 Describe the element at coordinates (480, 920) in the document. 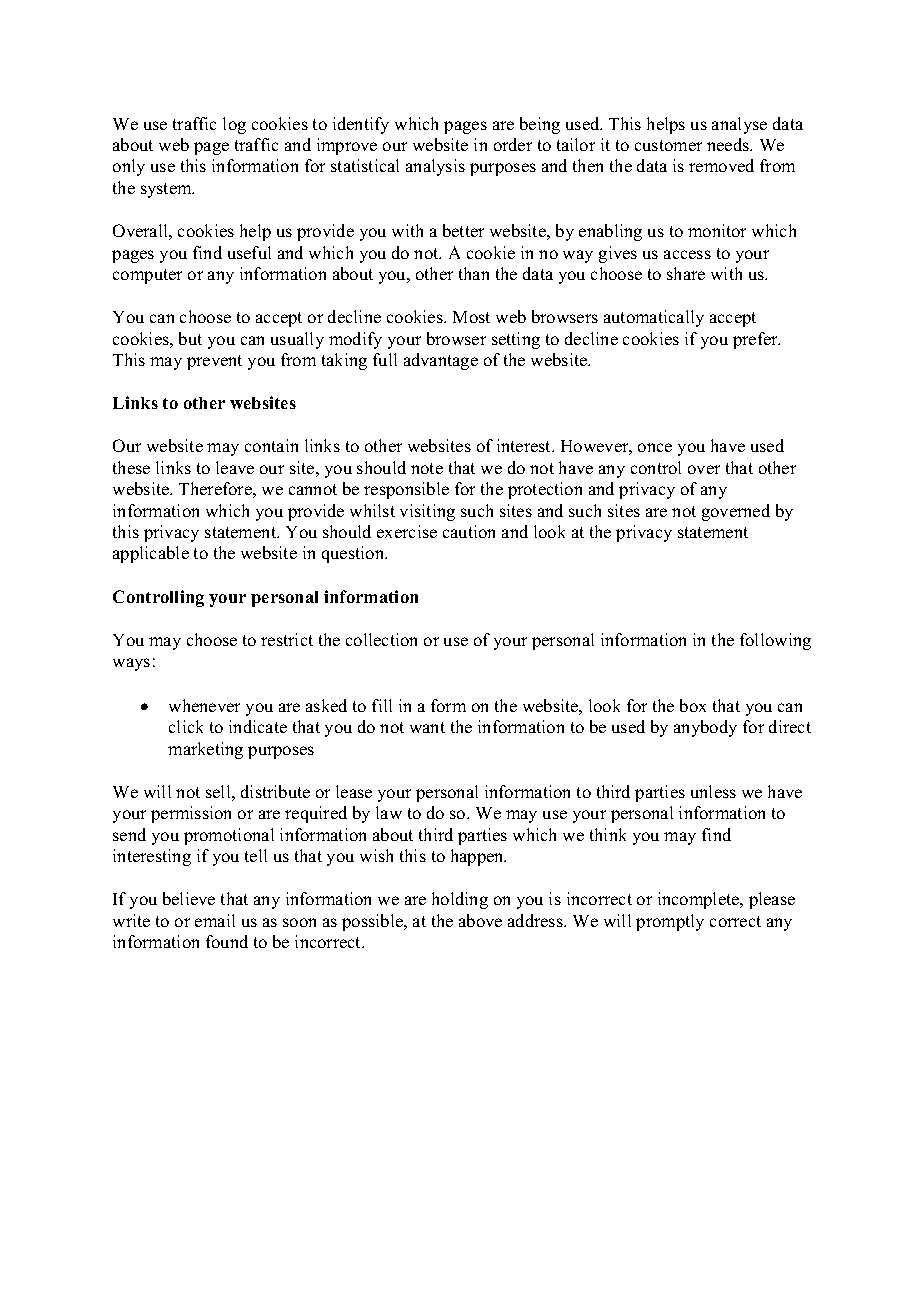

I see `above` at that location.
